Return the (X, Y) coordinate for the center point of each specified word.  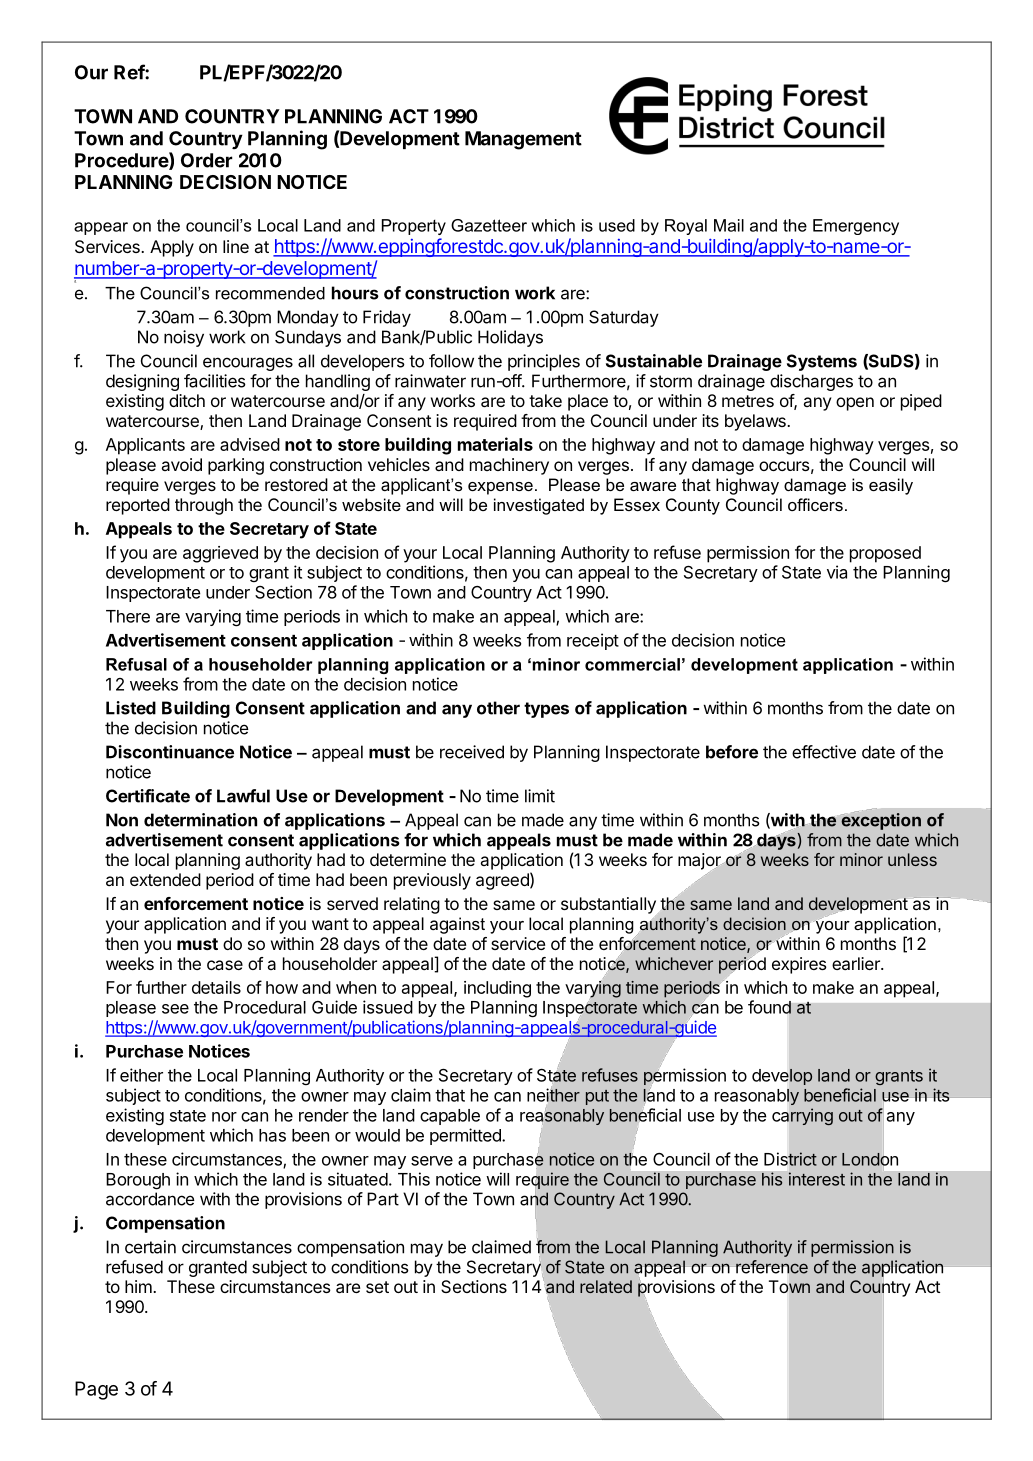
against (457, 925)
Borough (138, 1181)
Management (523, 140)
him (139, 1286)
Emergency (856, 227)
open (855, 404)
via (837, 572)
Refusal (136, 664)
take (545, 400)
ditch (187, 400)
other (498, 708)
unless (912, 859)
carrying (802, 1116)
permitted (466, 1136)
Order (207, 160)
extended (165, 879)
